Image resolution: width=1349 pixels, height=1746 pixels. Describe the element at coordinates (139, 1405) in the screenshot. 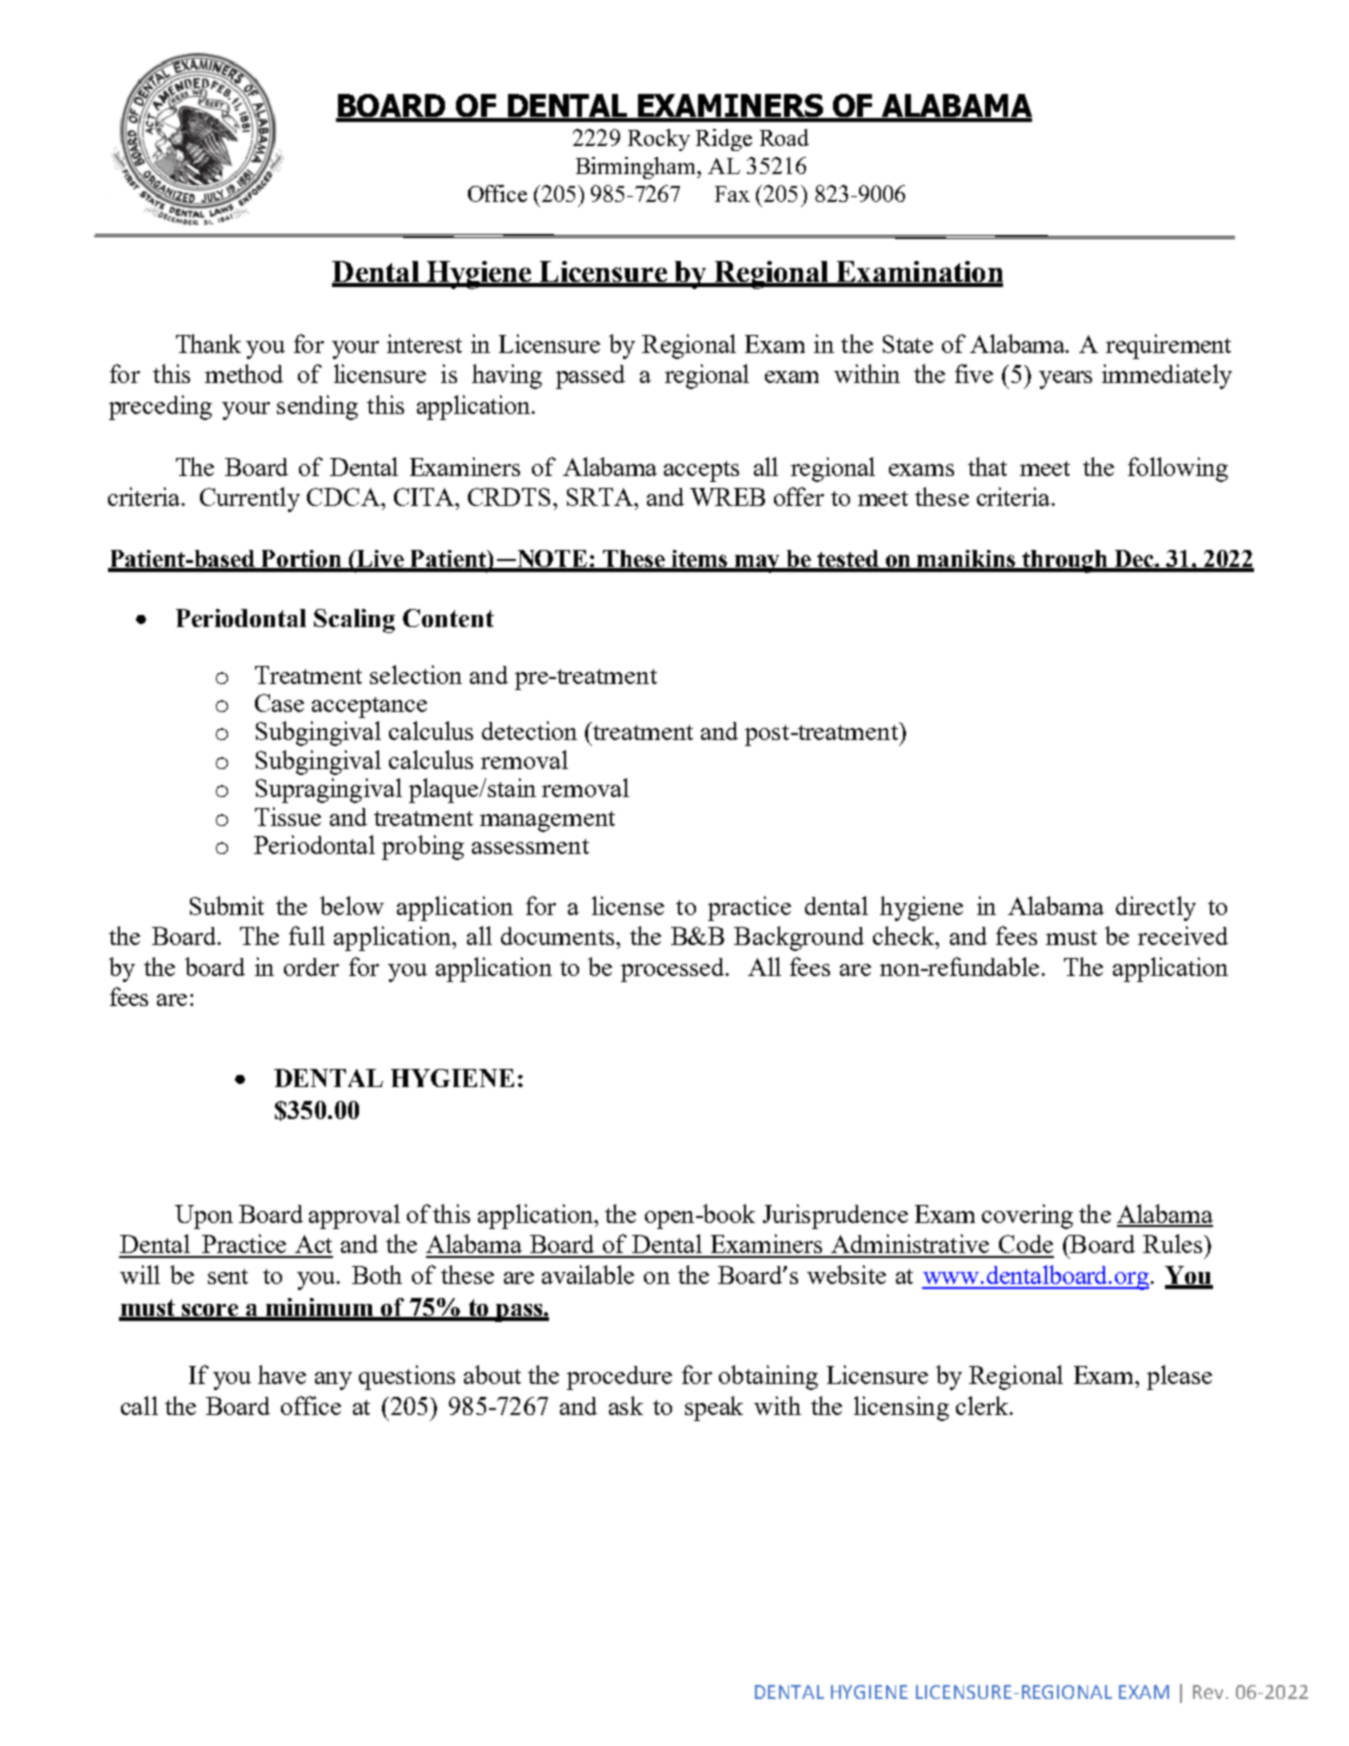

I see `call` at that location.
